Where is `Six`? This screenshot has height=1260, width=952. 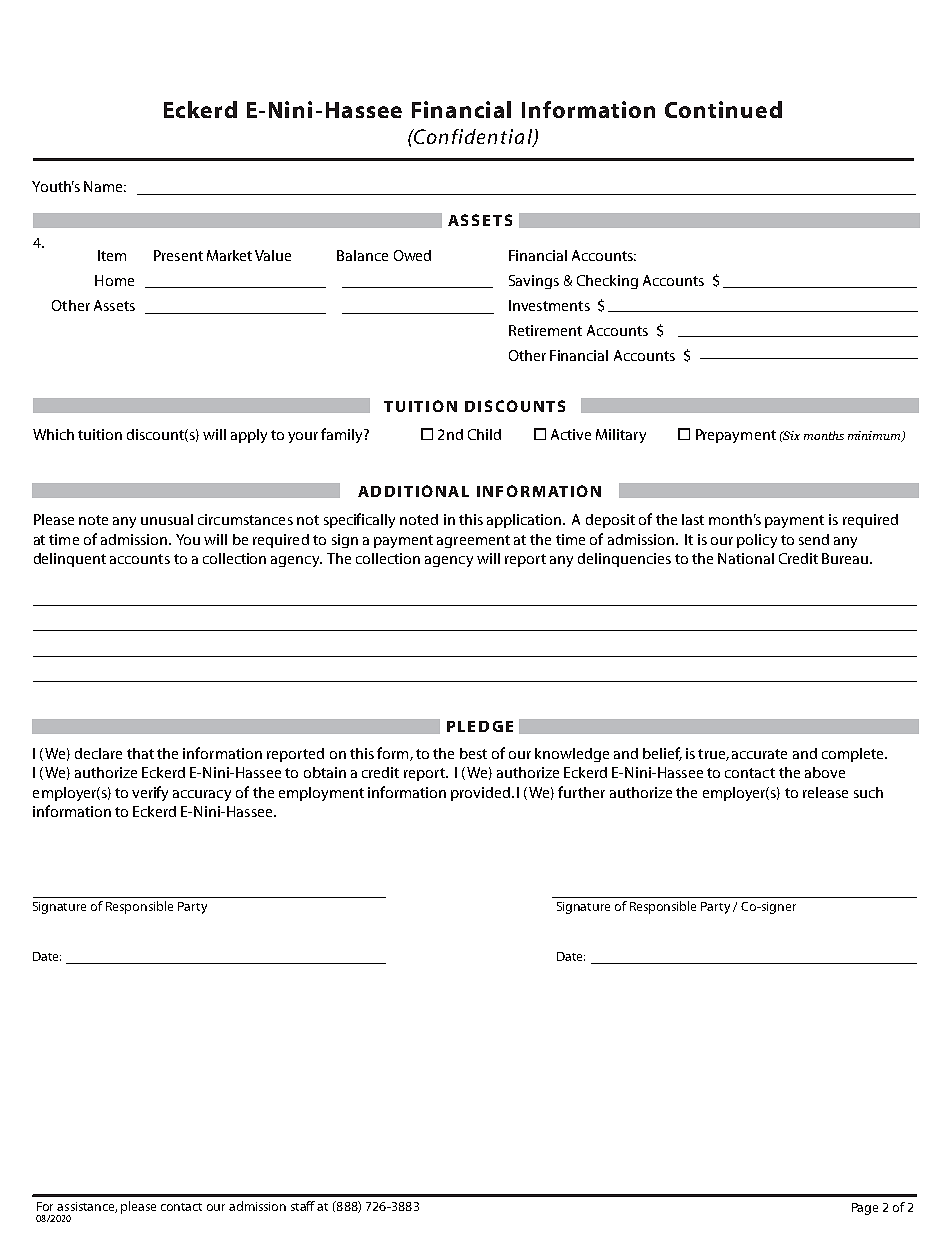 Six is located at coordinates (791, 435).
